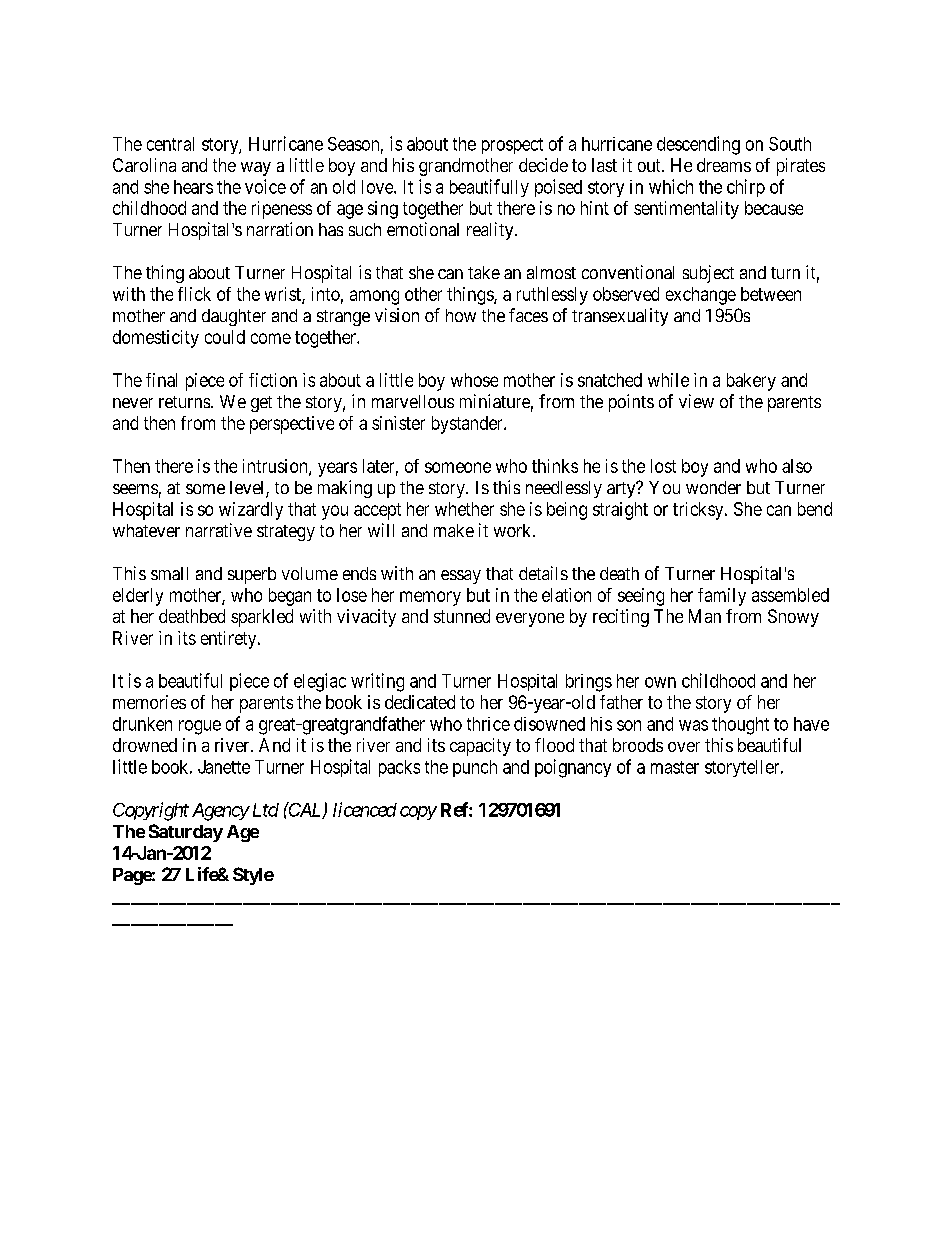  What do you see at coordinates (484, 272) in the document?
I see `take` at bounding box center [484, 272].
